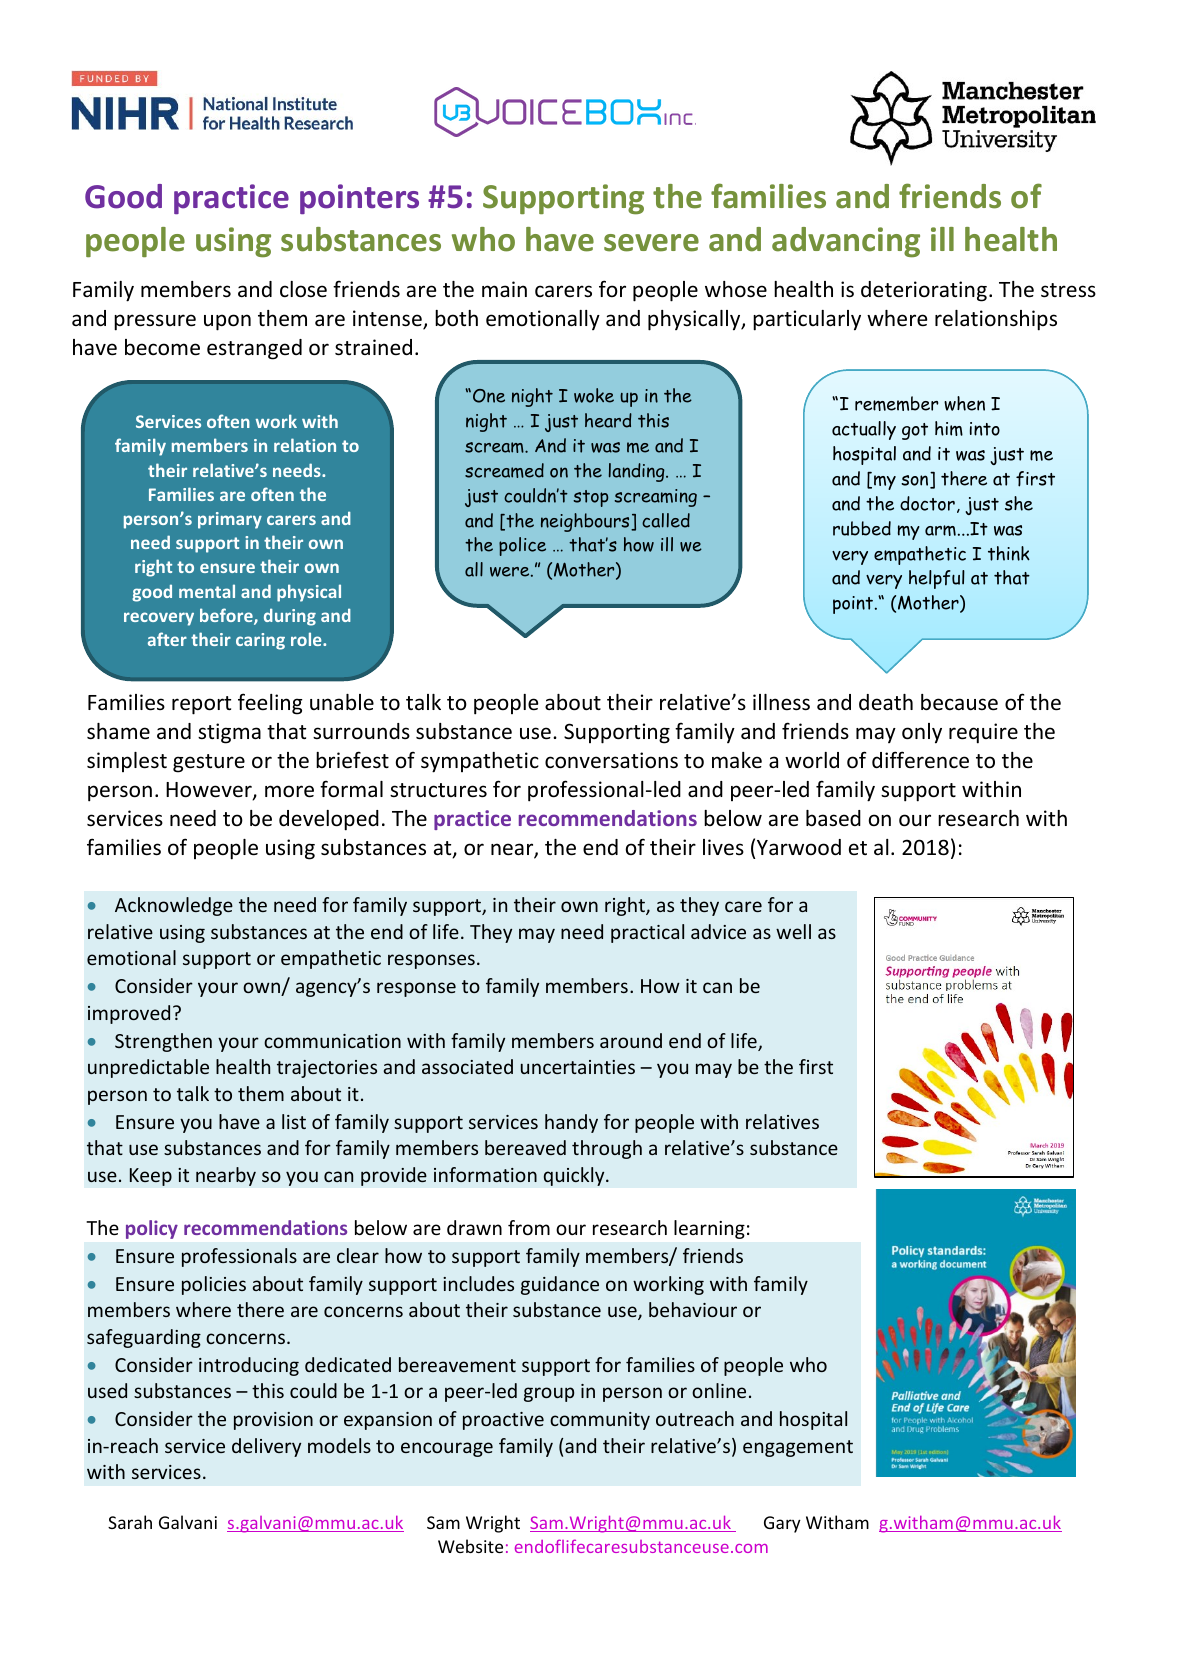  I want to click on upon, so click(227, 322).
